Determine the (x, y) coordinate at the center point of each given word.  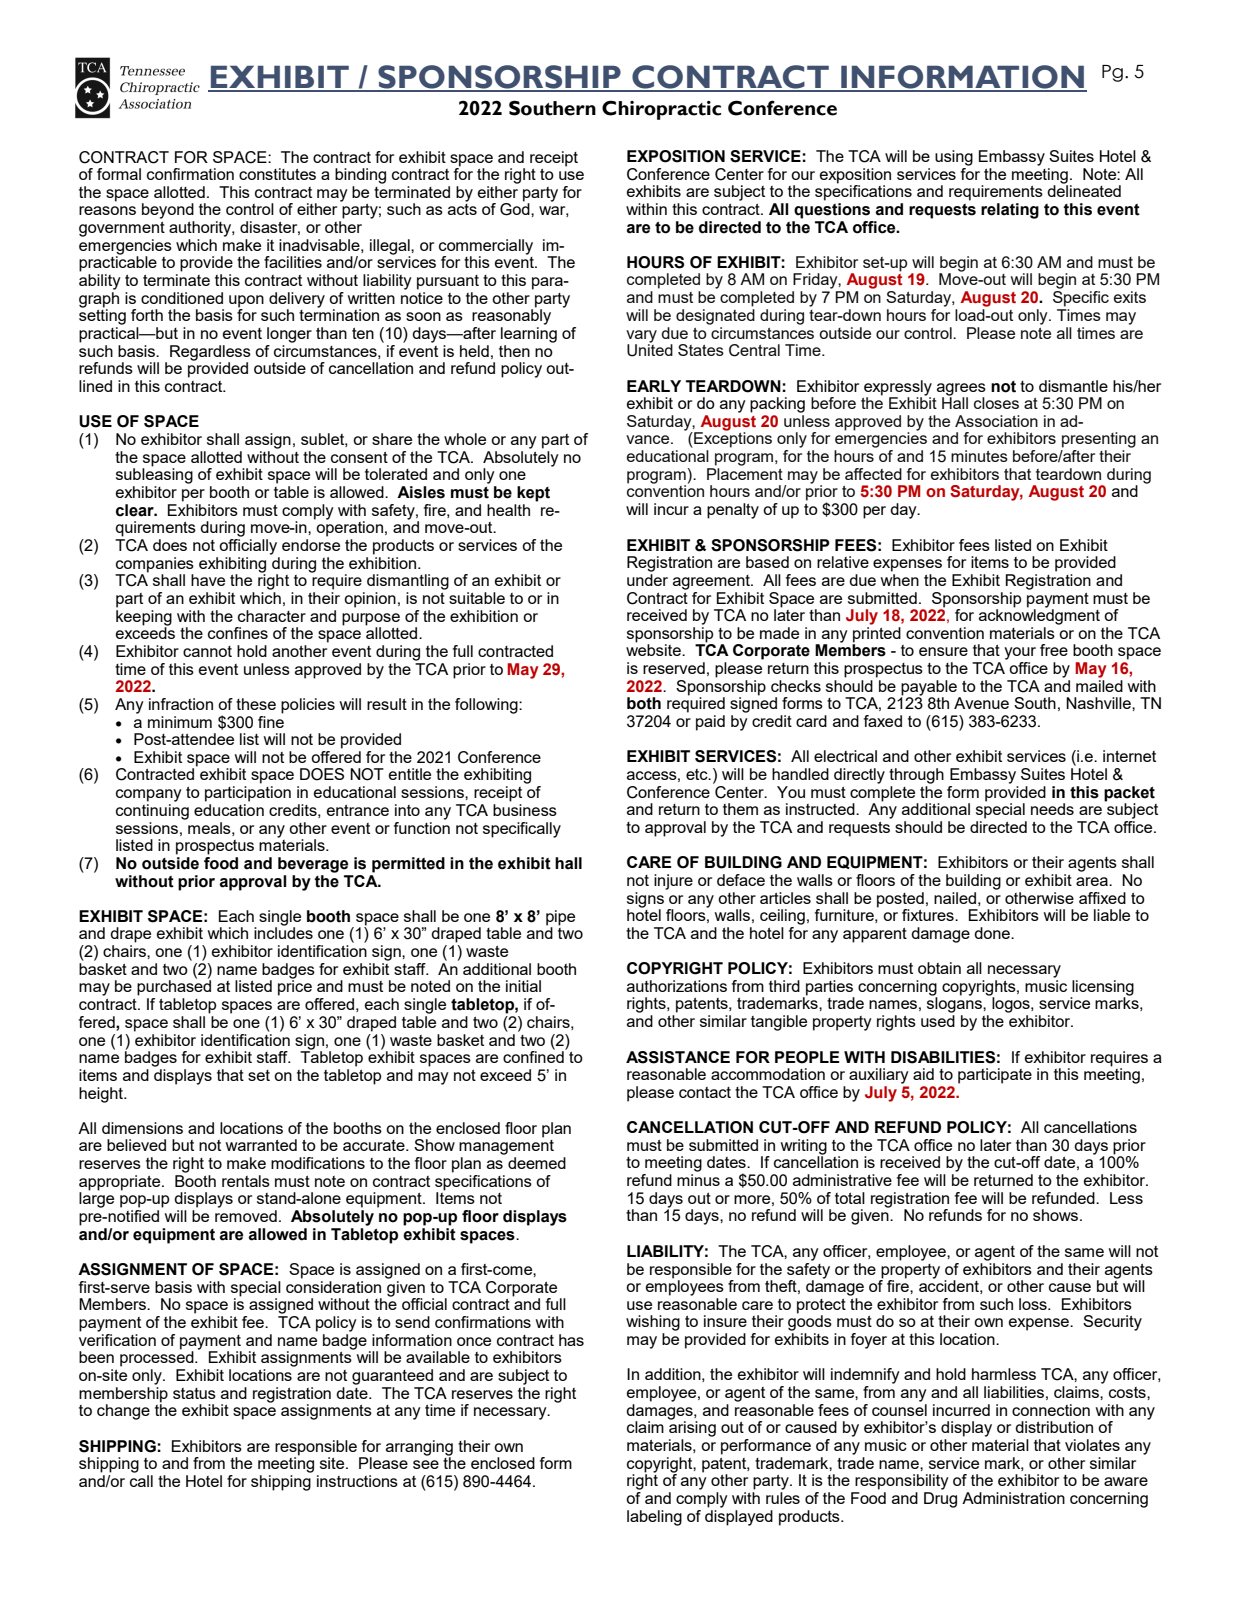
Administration (1013, 1498)
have (208, 580)
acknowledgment (1039, 616)
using (954, 158)
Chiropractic (661, 110)
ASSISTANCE (678, 1057)
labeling (654, 1518)
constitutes (277, 174)
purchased (174, 987)
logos (1011, 1004)
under (647, 578)
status (194, 1393)
